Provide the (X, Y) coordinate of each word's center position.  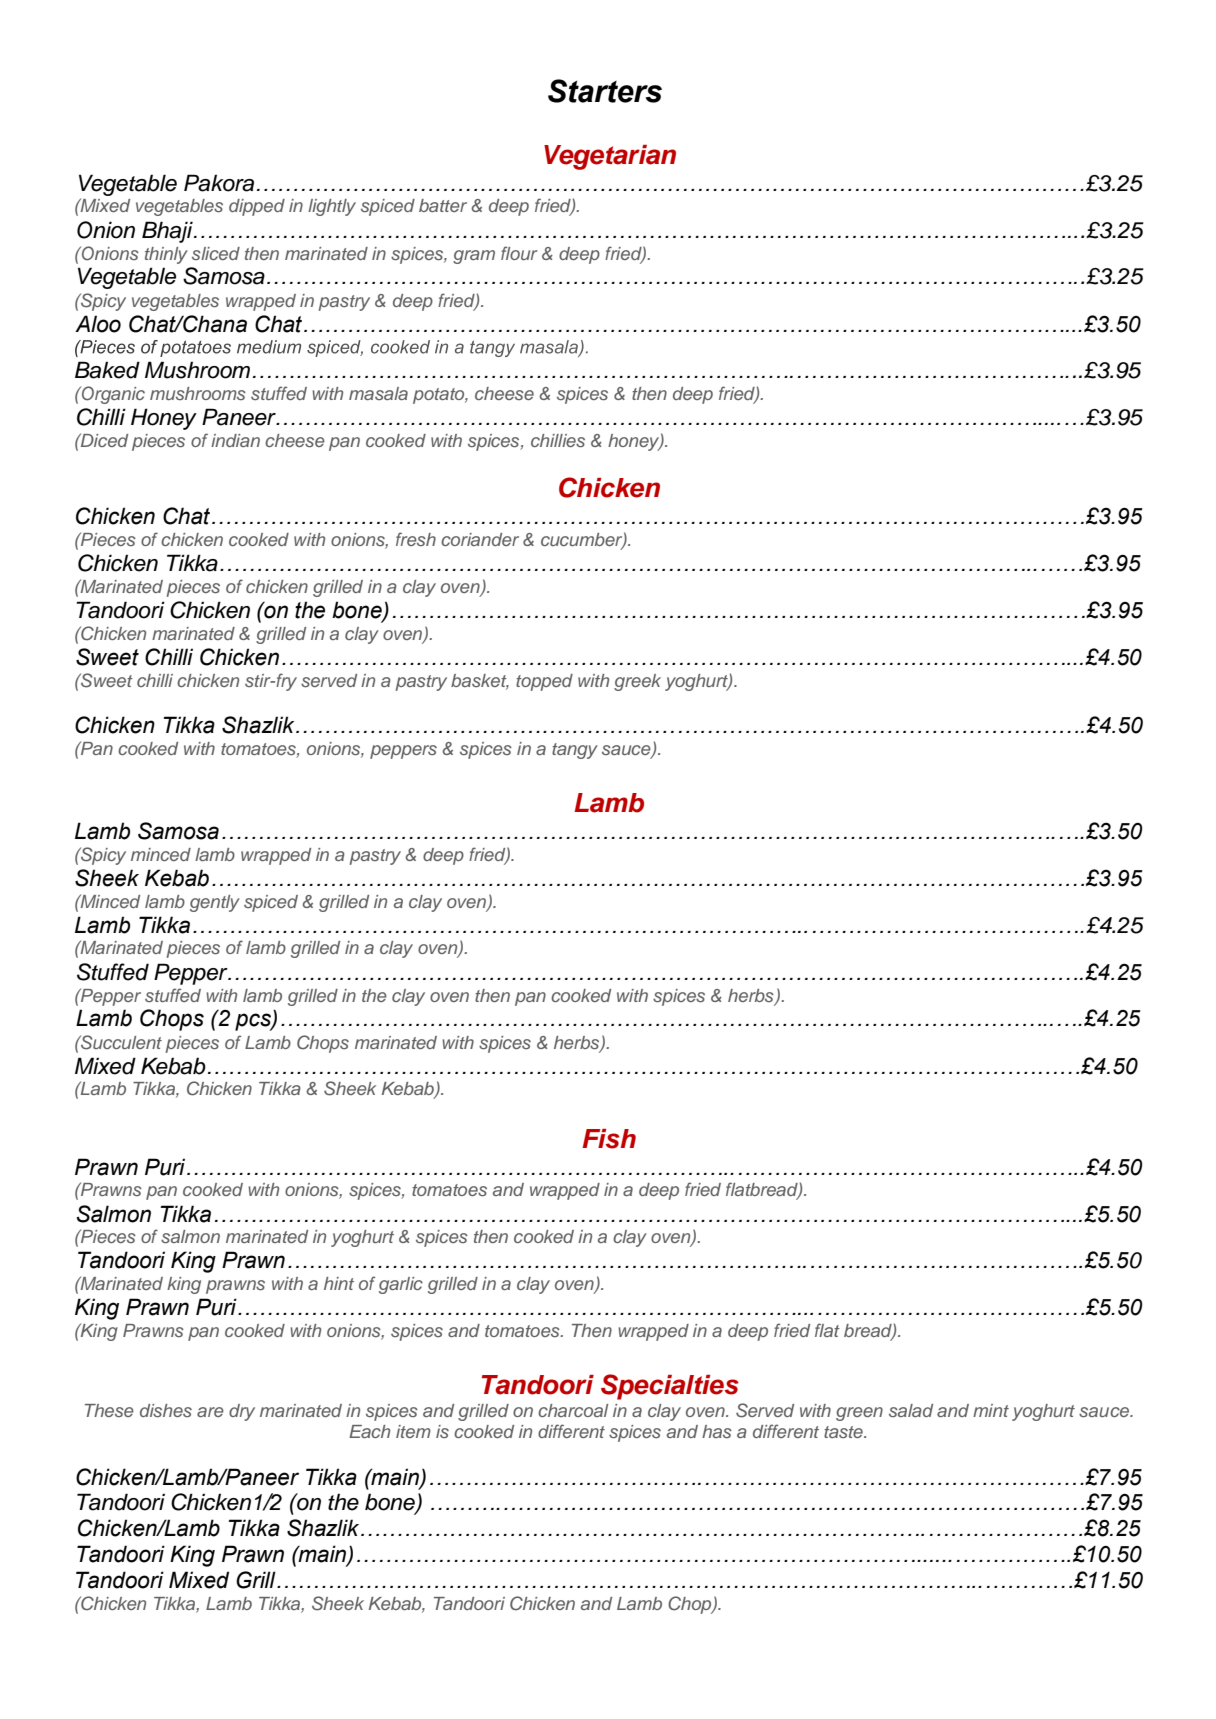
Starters (605, 91)
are (210, 1412)
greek (637, 682)
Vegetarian (610, 157)
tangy (575, 751)
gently (215, 903)
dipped (257, 207)
